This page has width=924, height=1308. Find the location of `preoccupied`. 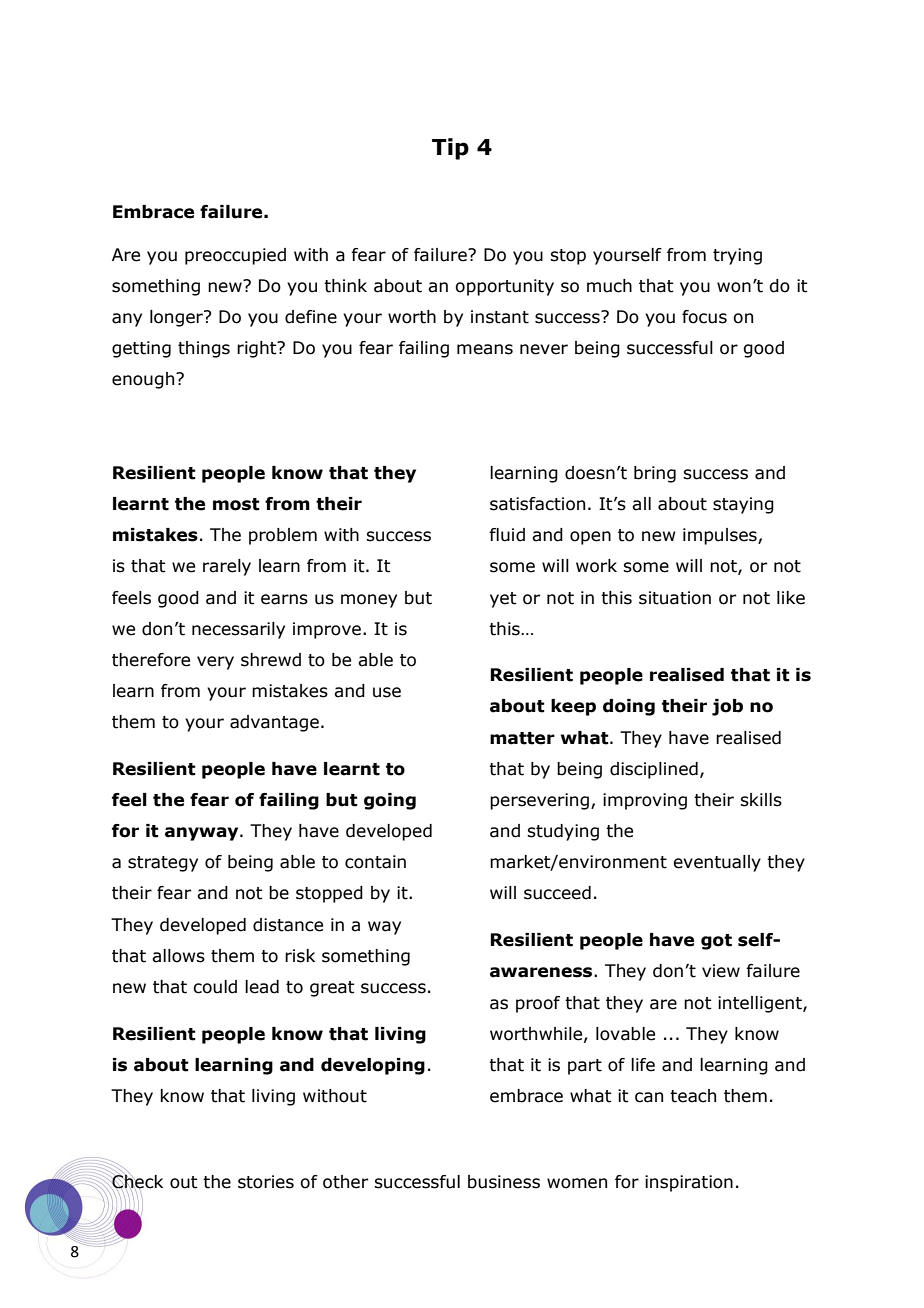

preoccupied is located at coordinates (235, 256).
